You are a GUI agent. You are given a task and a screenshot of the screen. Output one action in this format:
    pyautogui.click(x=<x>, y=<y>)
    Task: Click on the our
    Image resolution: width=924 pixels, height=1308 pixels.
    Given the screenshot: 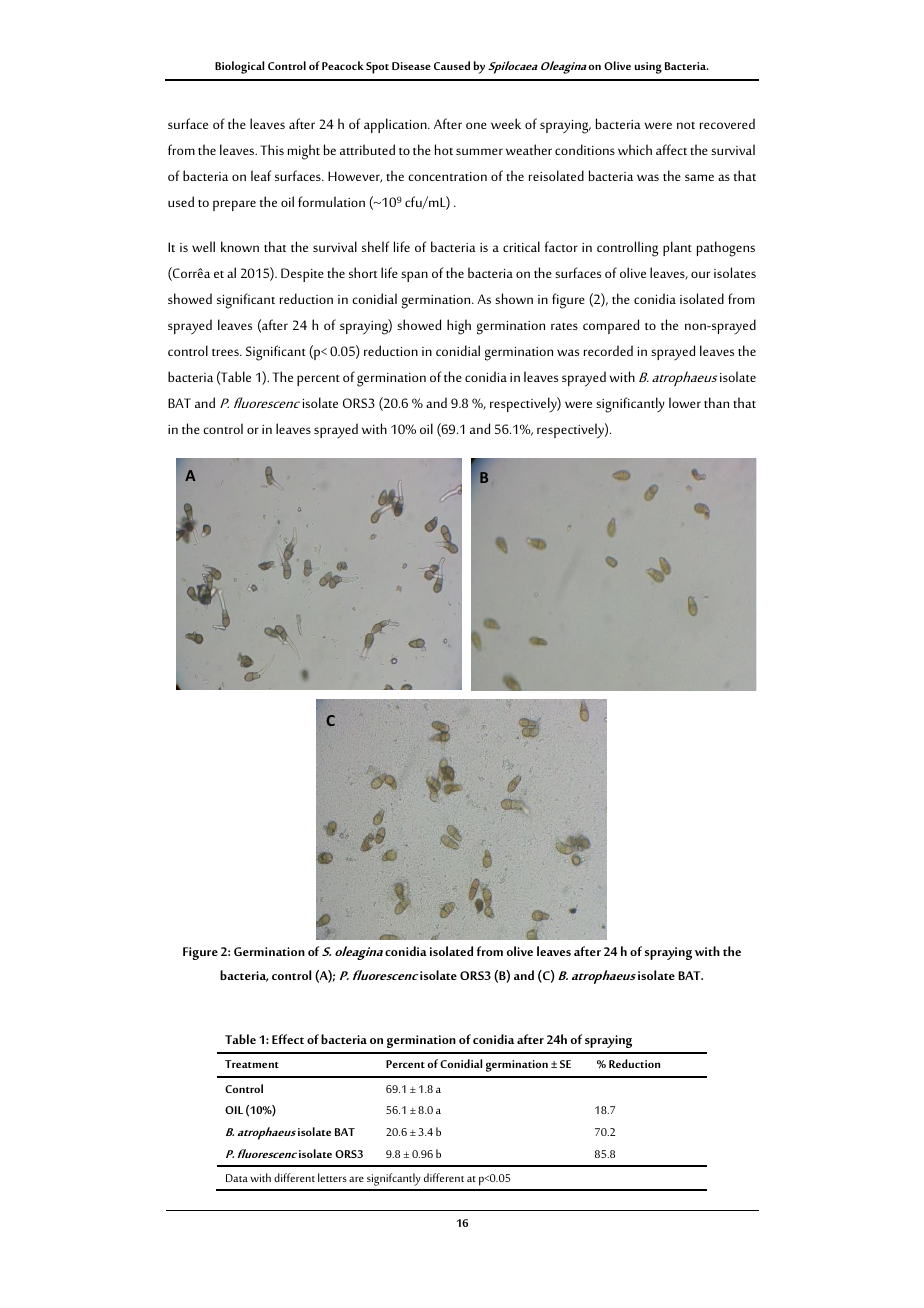 What is the action you would take?
    pyautogui.click(x=700, y=274)
